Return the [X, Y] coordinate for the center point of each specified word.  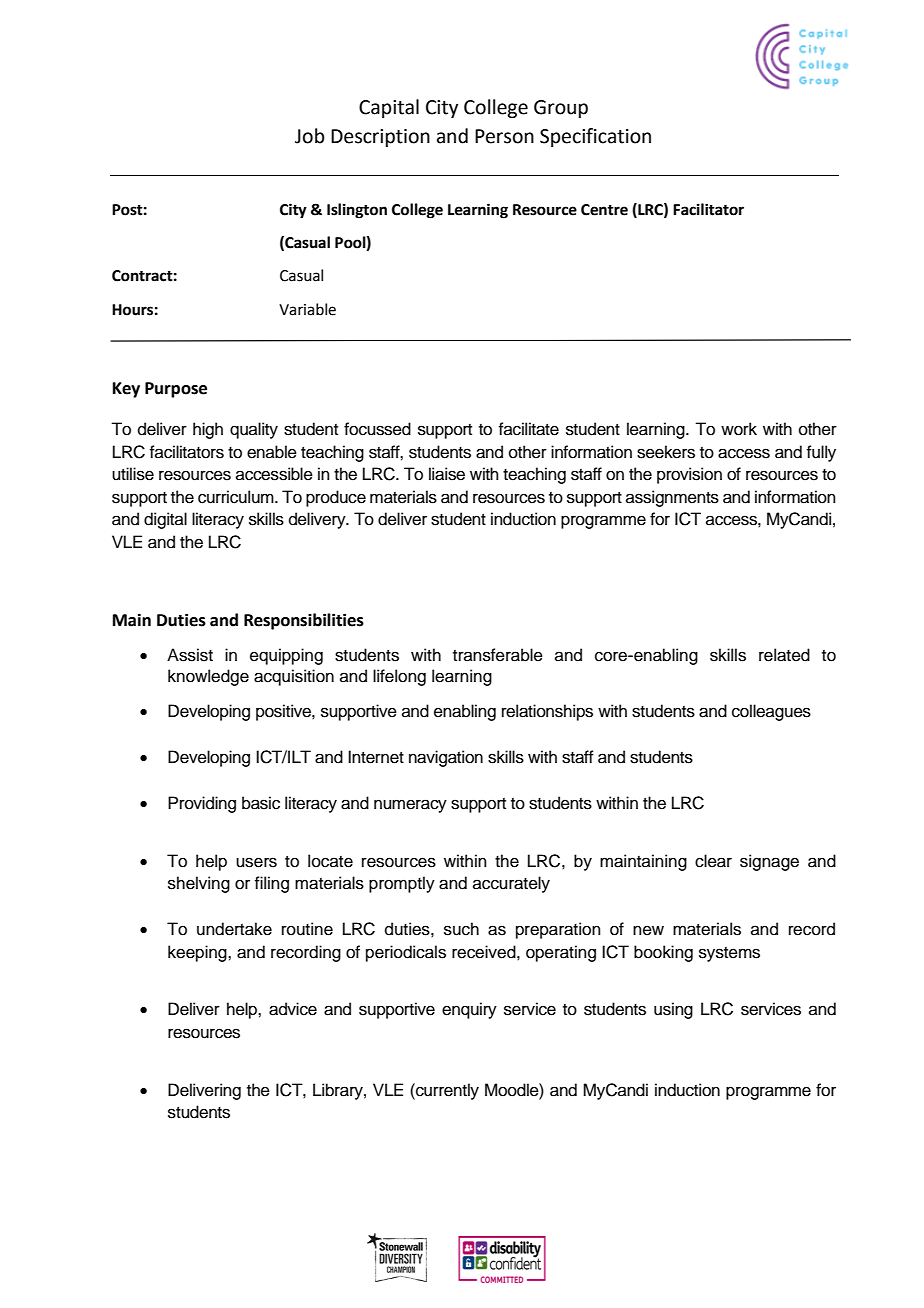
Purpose [176, 390]
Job [310, 136]
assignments [672, 498]
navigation [446, 758]
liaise [447, 474]
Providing [202, 804]
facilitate [528, 429]
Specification [595, 137]
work [739, 429]
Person [504, 136]
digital [165, 520]
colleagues [771, 712]
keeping [198, 953]
